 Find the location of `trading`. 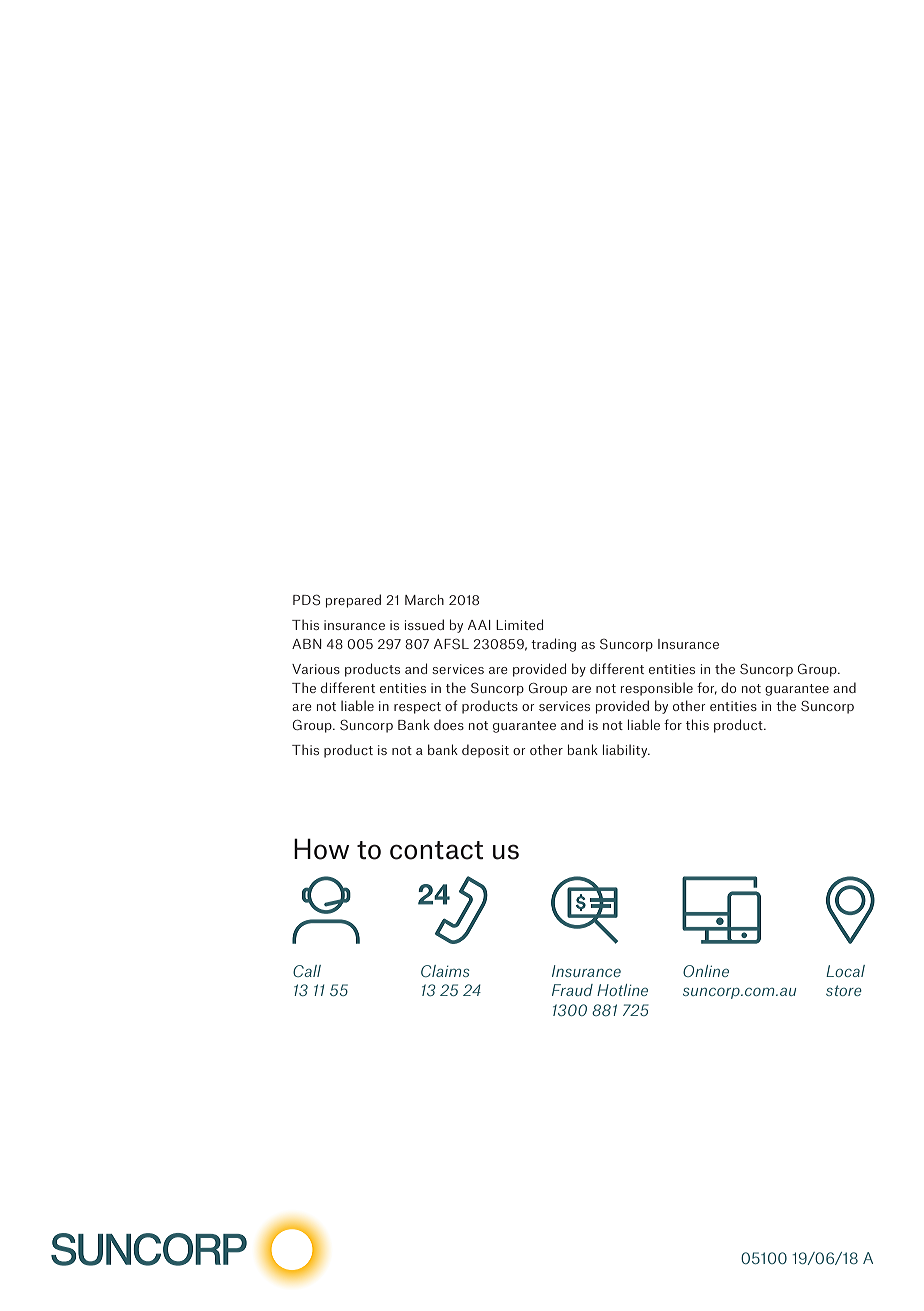

trading is located at coordinates (553, 645).
